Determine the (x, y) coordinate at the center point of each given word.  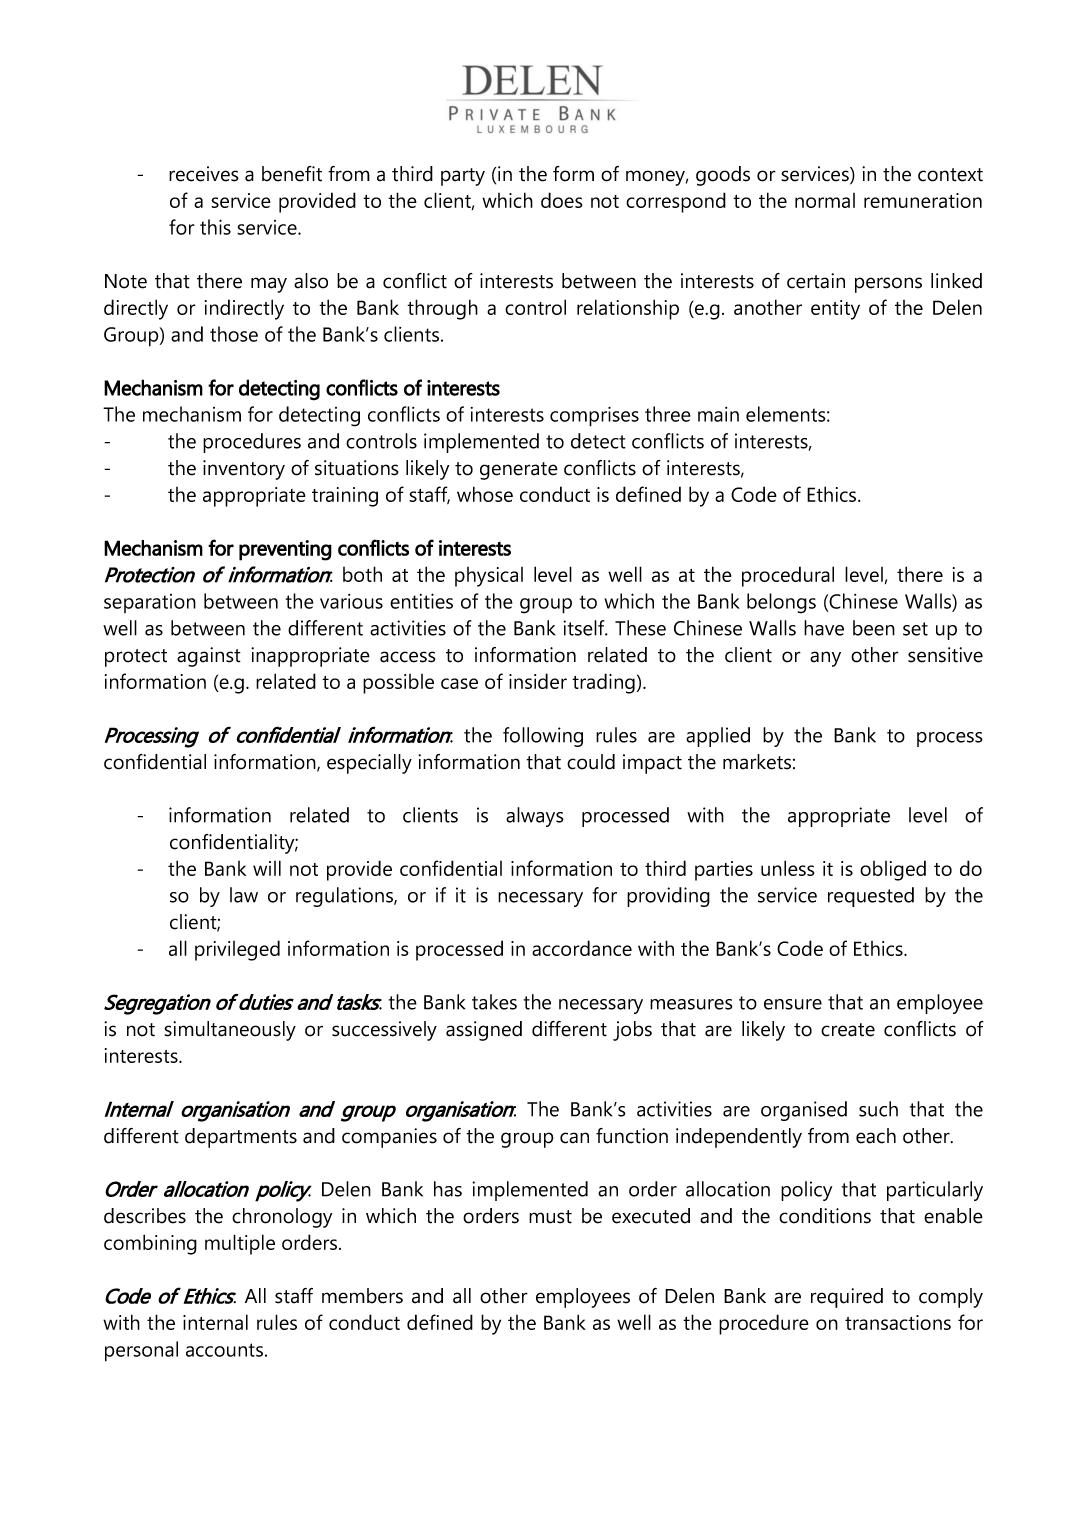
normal (825, 200)
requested (871, 897)
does (561, 200)
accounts (224, 1350)
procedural (788, 576)
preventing (285, 550)
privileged (237, 950)
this (215, 227)
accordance (582, 948)
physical (489, 577)
